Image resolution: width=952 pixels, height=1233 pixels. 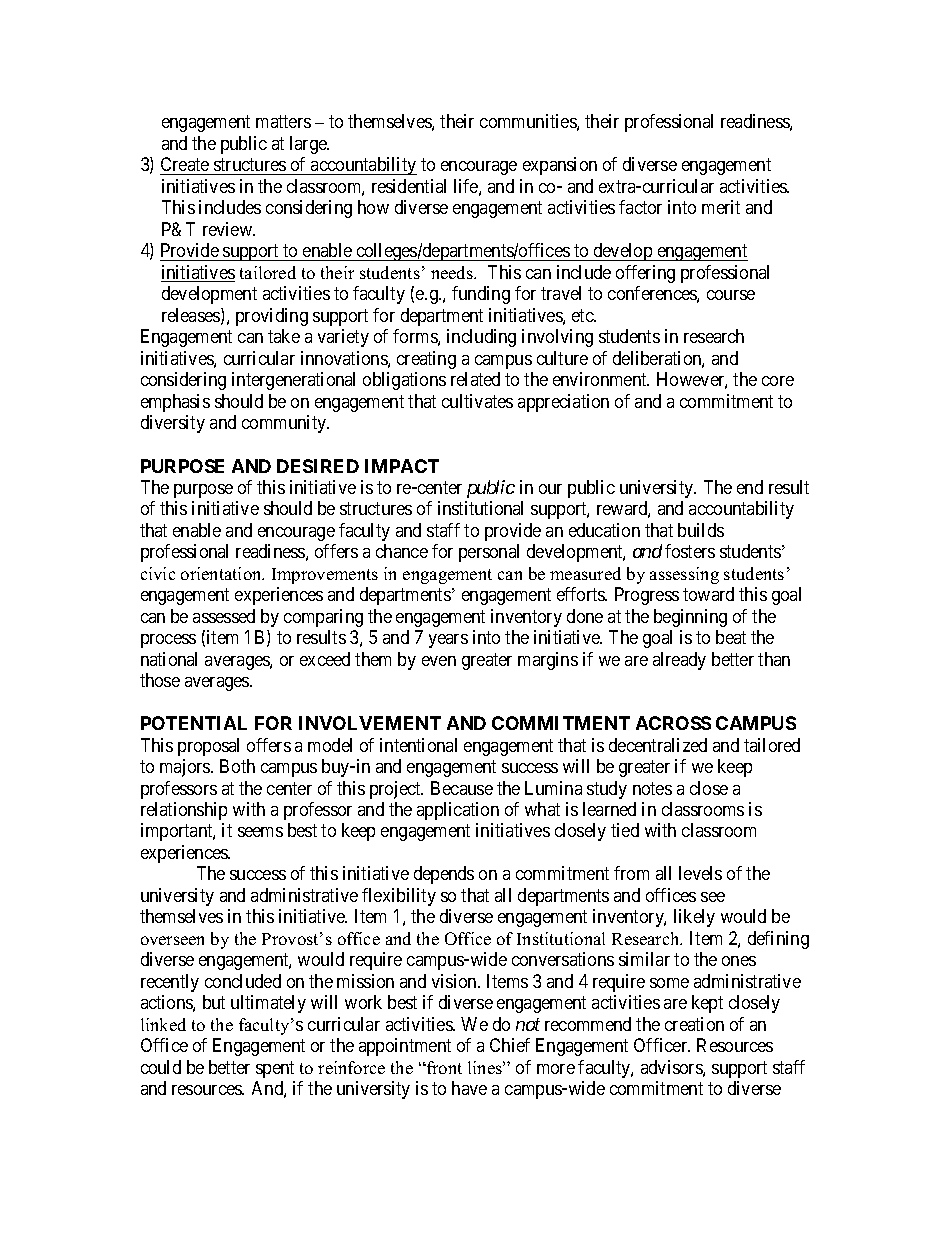 I want to click on creation, so click(x=694, y=1024).
